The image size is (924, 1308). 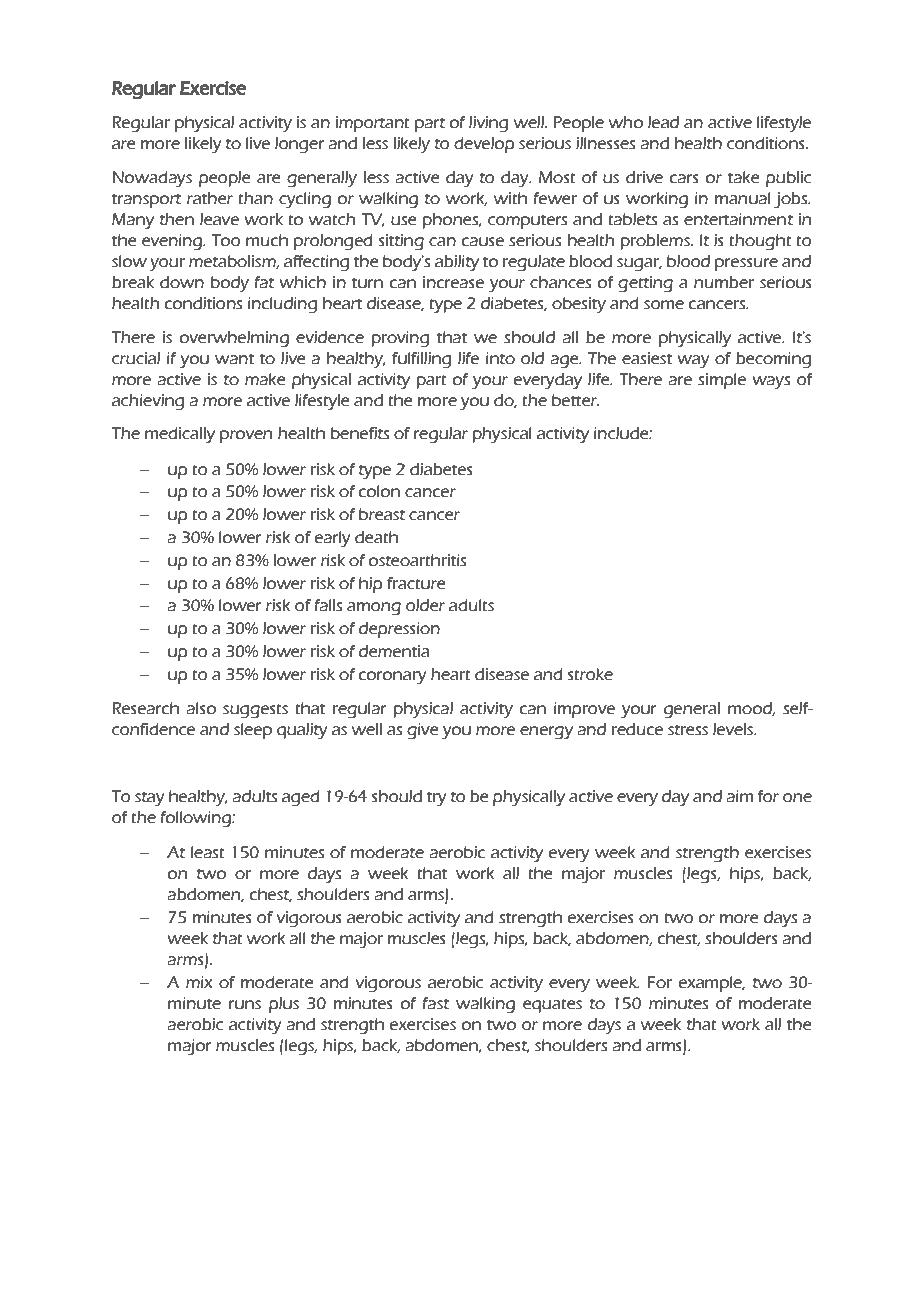 What do you see at coordinates (333, 539) in the document?
I see `early` at bounding box center [333, 539].
